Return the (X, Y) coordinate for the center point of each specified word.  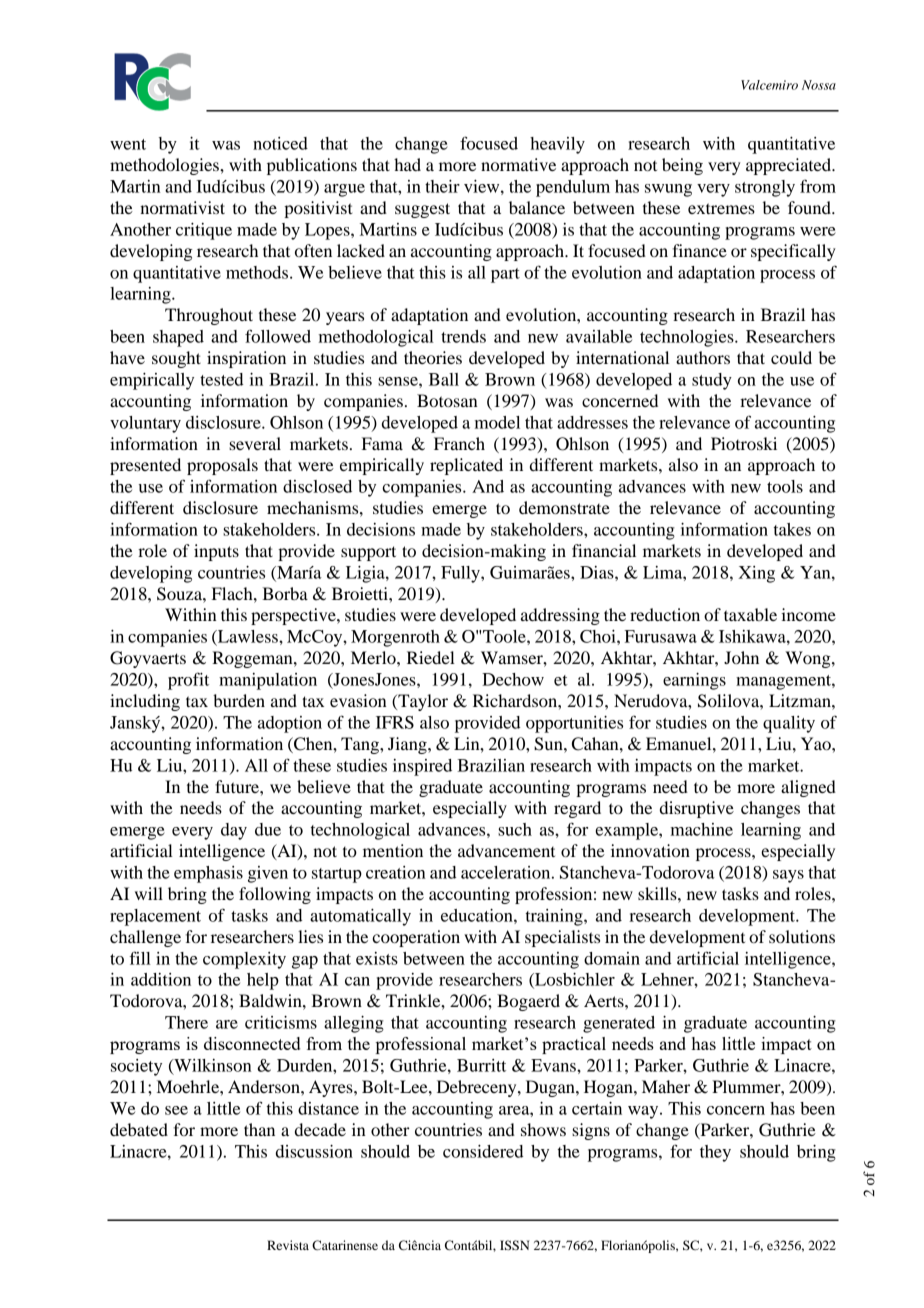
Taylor (422, 702)
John (741, 657)
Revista (288, 1245)
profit (188, 681)
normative (518, 164)
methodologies (165, 166)
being (682, 166)
